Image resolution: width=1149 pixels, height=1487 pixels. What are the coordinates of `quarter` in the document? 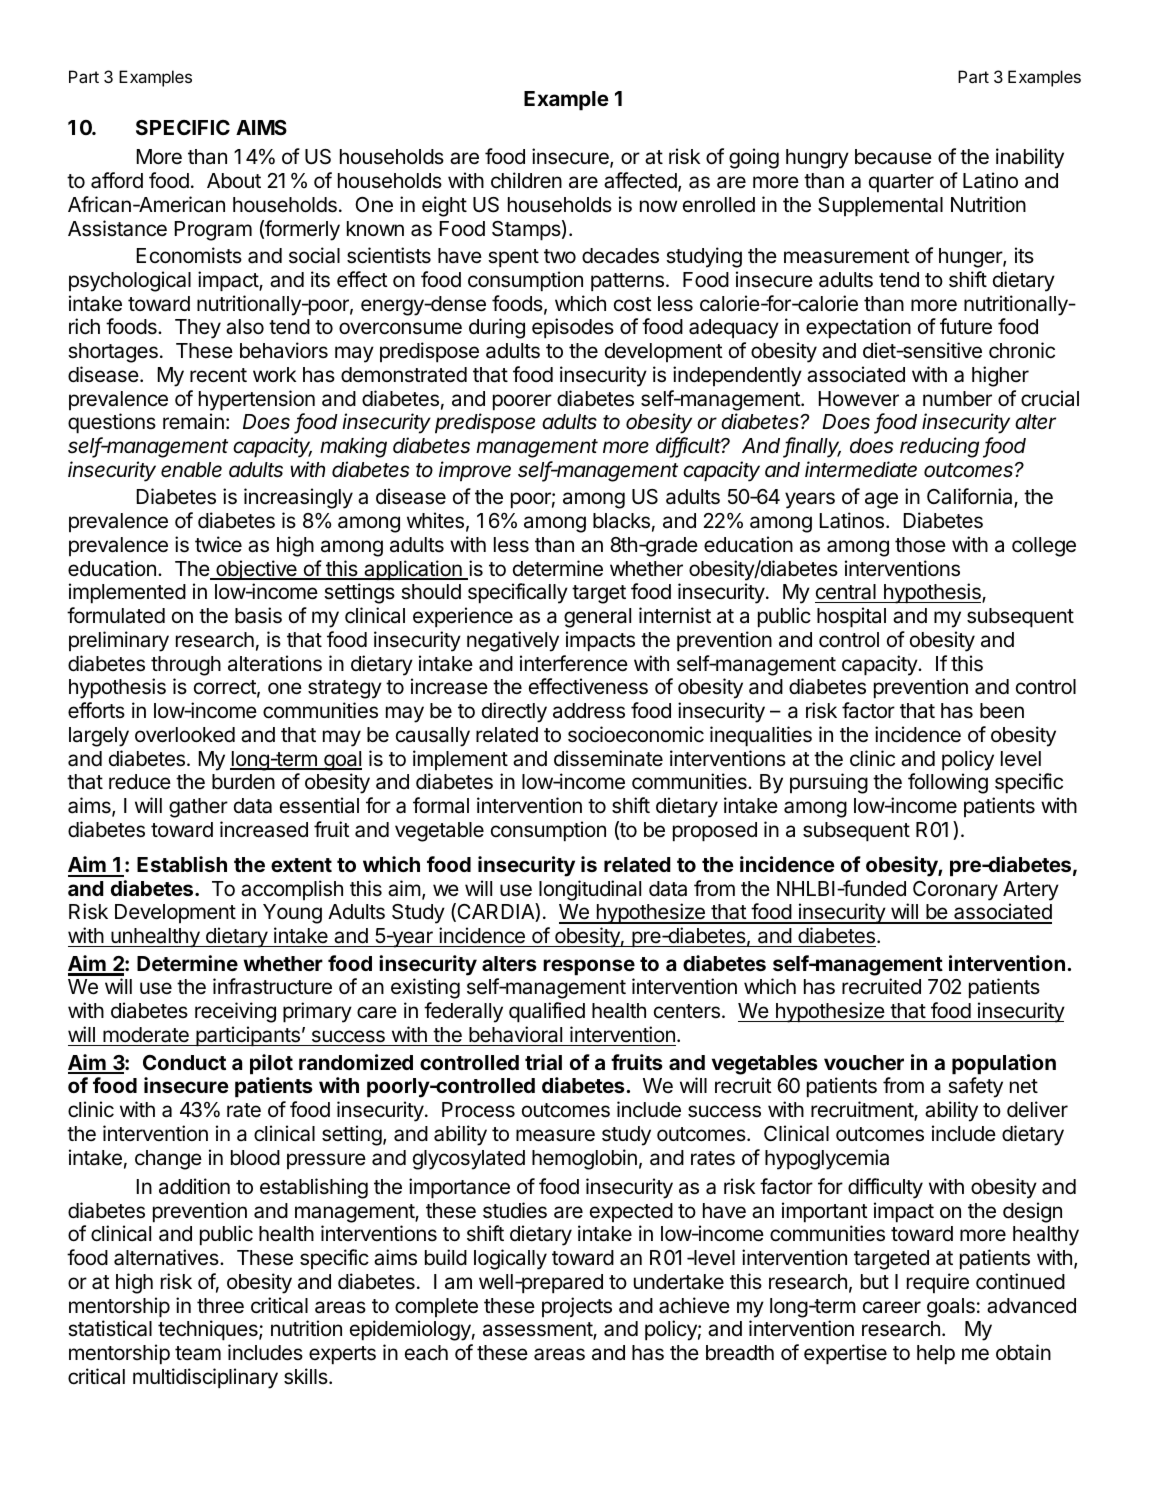 It's located at (901, 183).
